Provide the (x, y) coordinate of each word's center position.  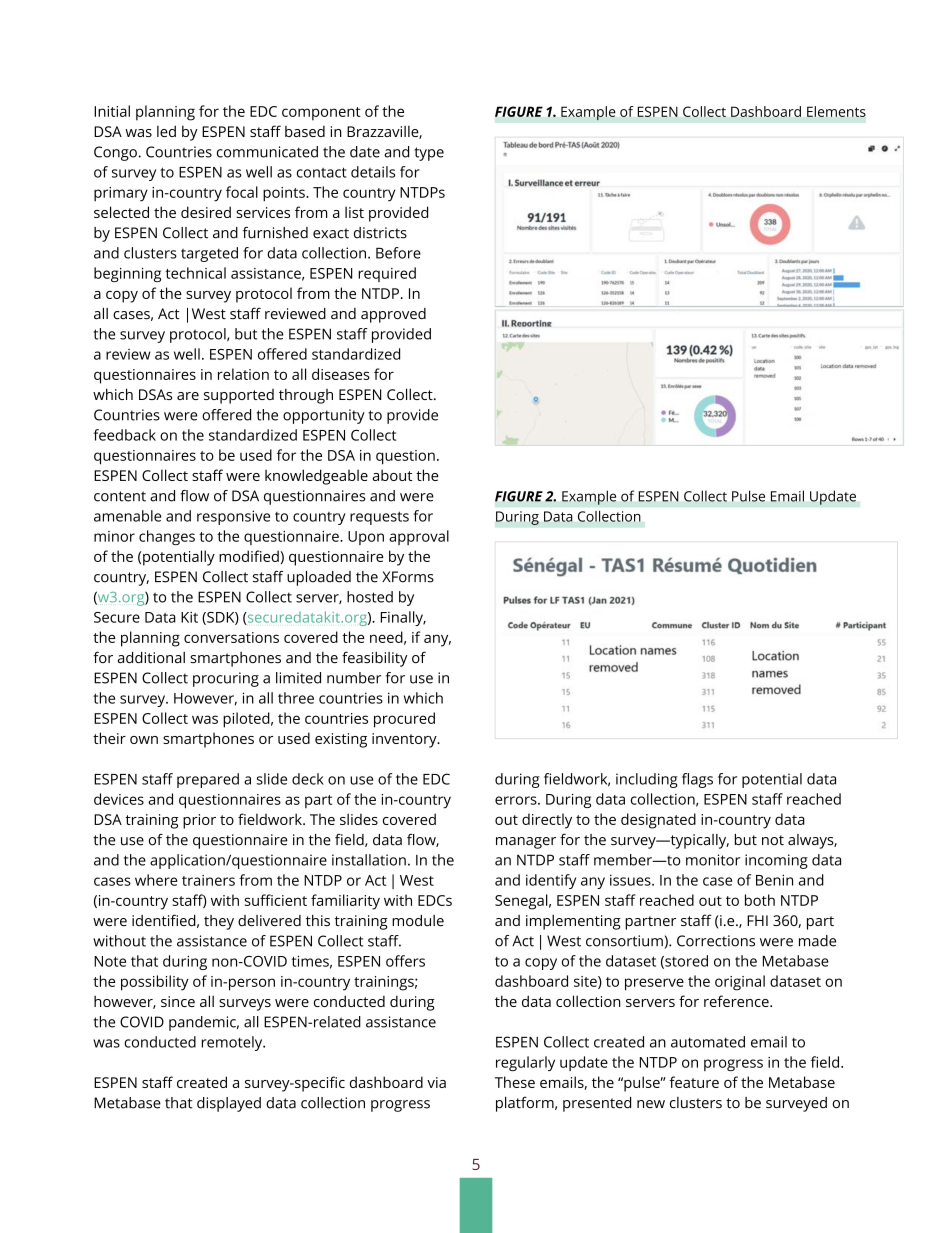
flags (697, 780)
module (418, 921)
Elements (836, 111)
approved (393, 315)
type (429, 154)
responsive (233, 517)
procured (404, 720)
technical (195, 273)
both (760, 900)
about (392, 475)
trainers (208, 880)
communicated (267, 152)
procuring (226, 679)
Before (398, 253)
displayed (229, 1104)
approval (419, 537)
